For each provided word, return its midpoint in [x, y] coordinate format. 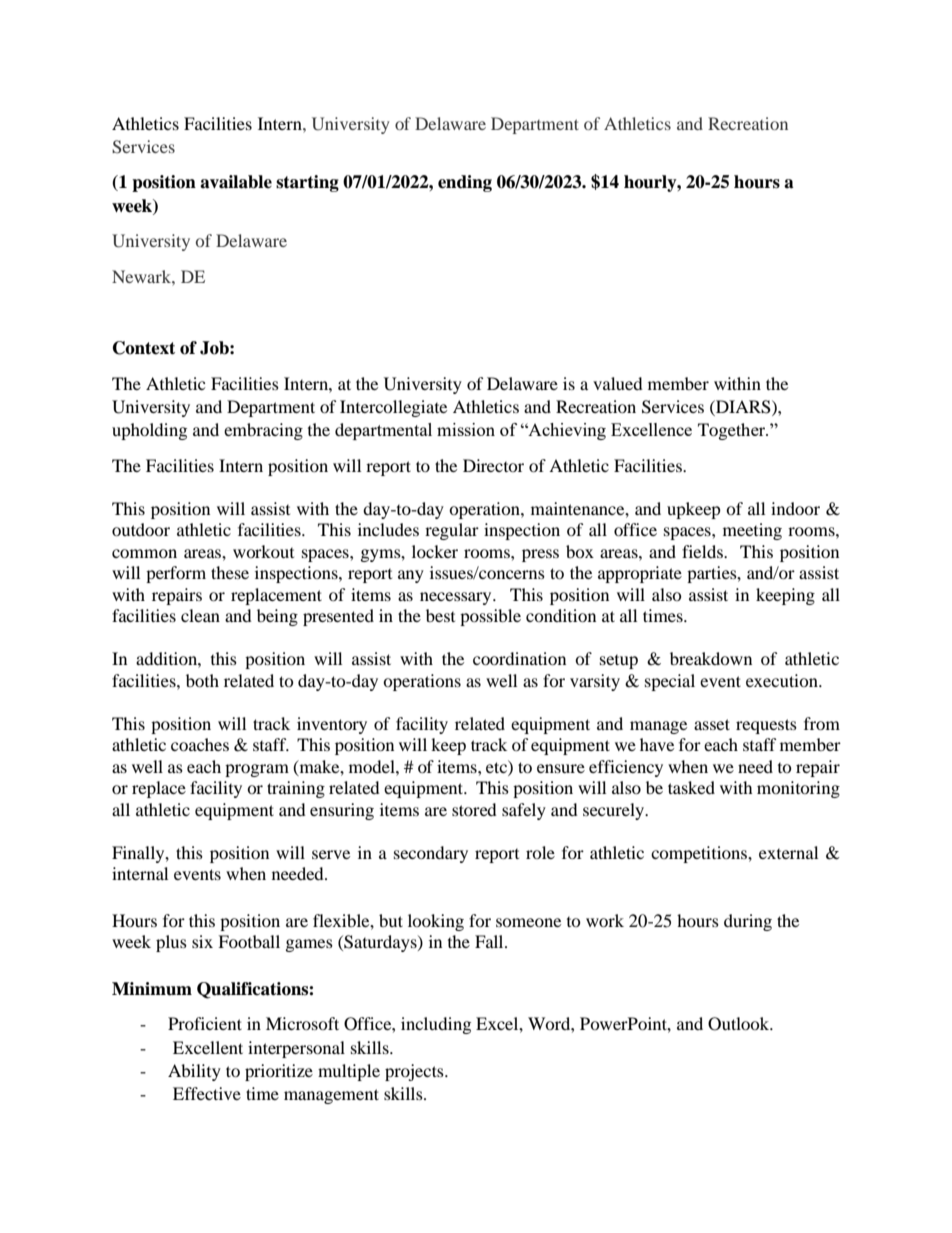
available [236, 182]
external [788, 852]
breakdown [711, 658]
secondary [431, 854]
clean [200, 615]
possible [490, 617]
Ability [194, 1072]
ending [465, 183]
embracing [263, 431]
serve [331, 854]
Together [733, 431]
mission [466, 429]
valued [618, 383]
